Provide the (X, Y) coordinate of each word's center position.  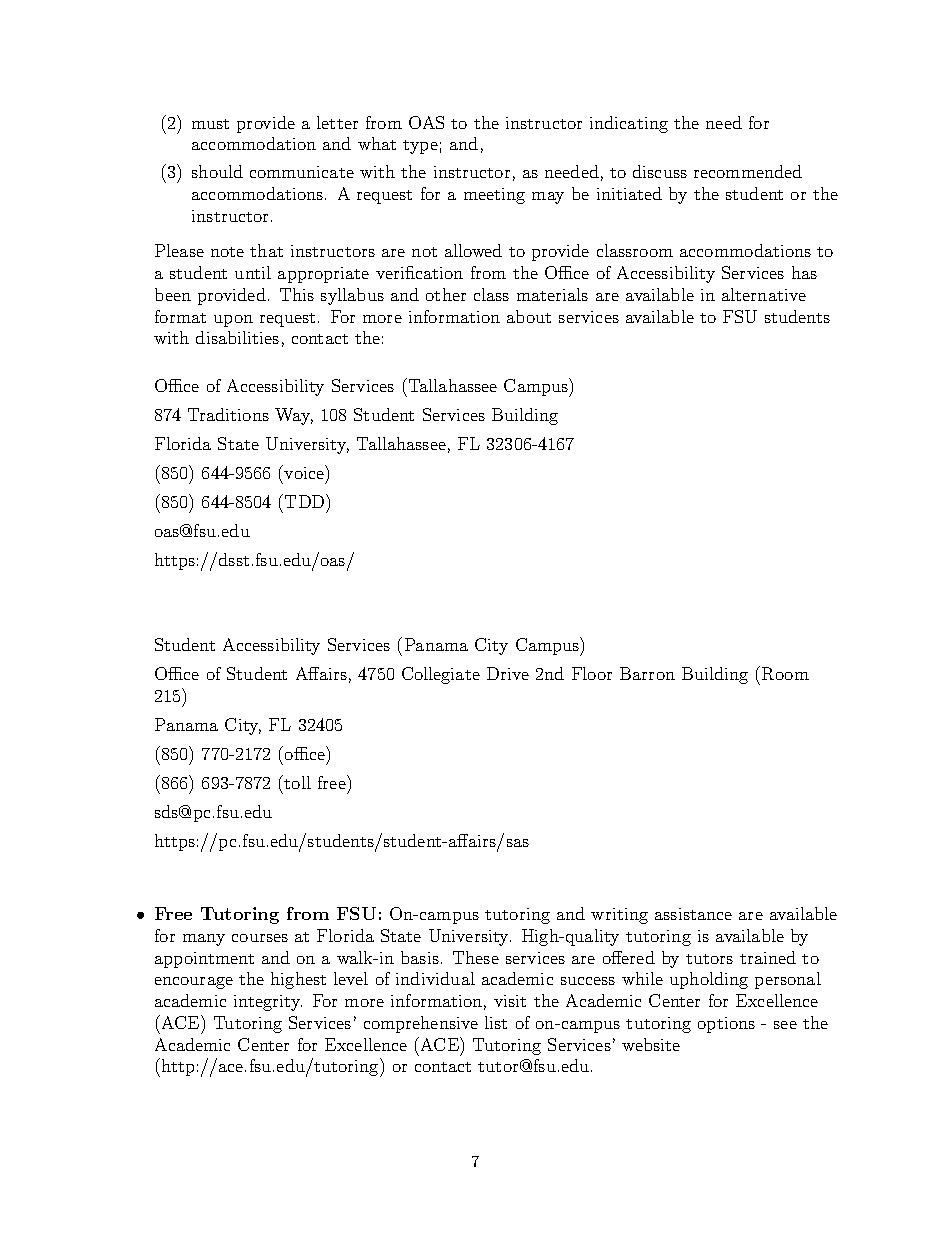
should (217, 171)
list (496, 1022)
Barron (647, 673)
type (420, 147)
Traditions (228, 414)
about (529, 316)
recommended (748, 171)
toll (297, 782)
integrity (268, 1003)
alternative (764, 294)
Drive (508, 673)
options (726, 1025)
